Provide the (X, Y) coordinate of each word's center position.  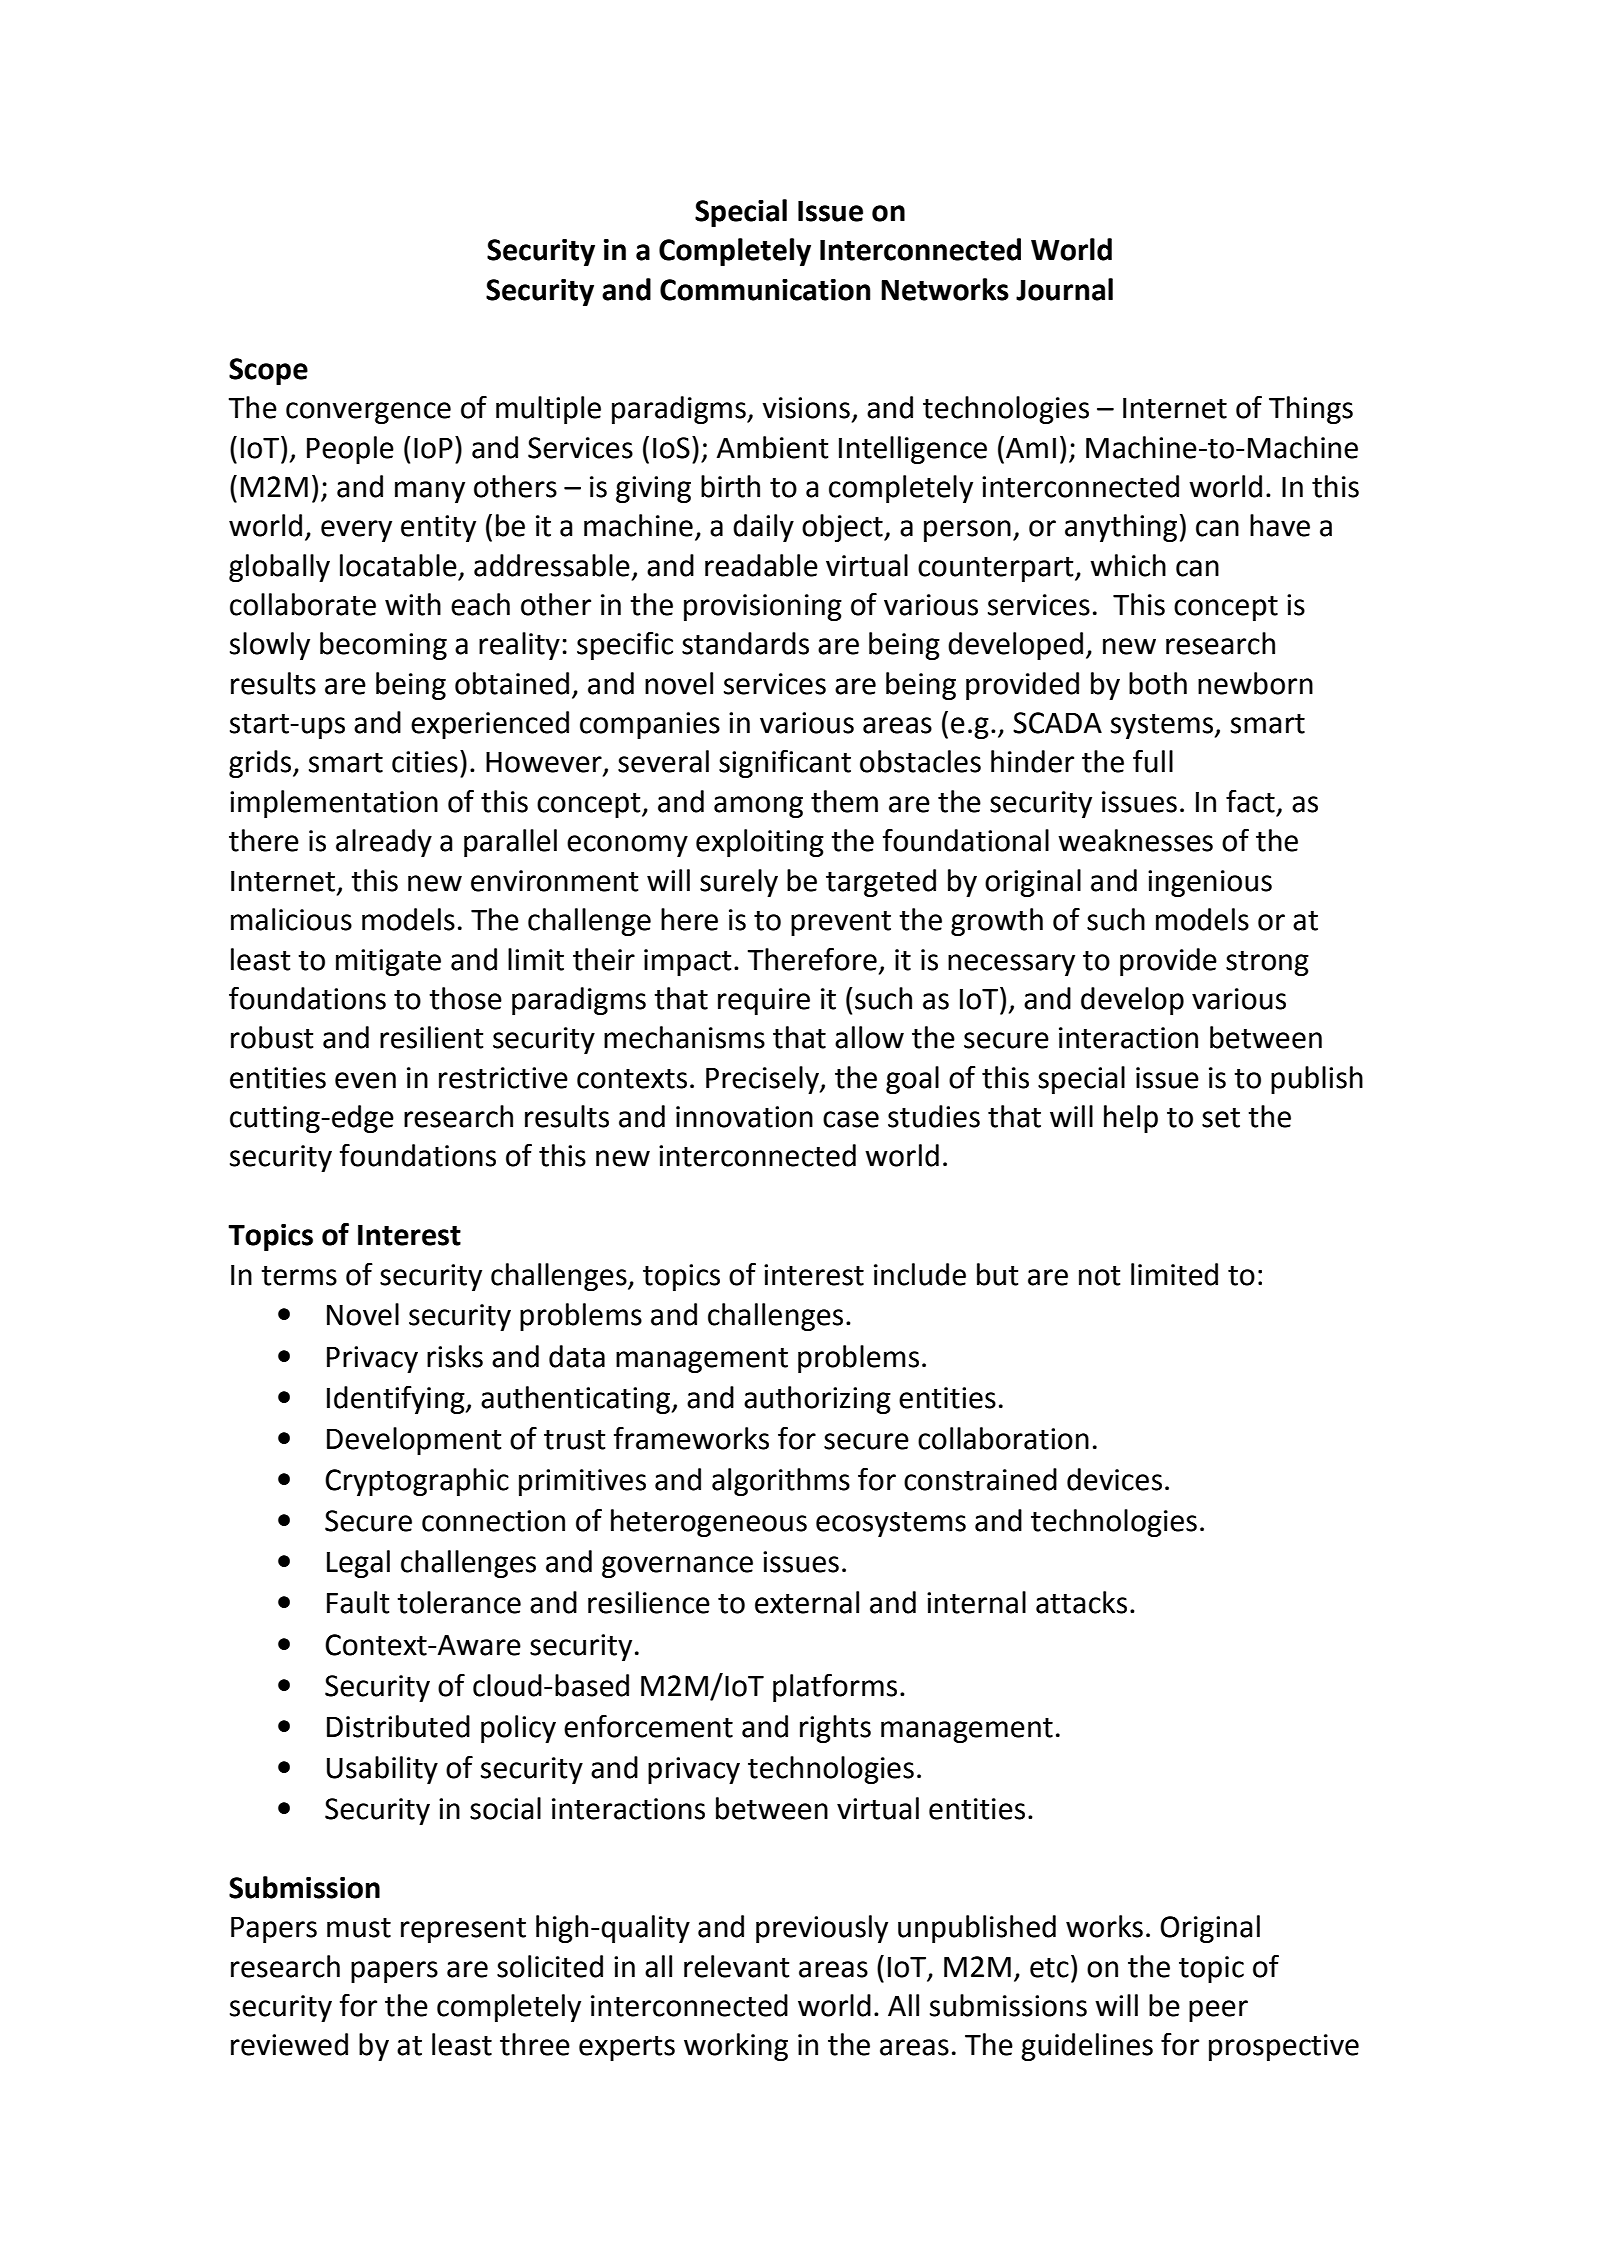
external (807, 1602)
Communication (765, 290)
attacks (1081, 1602)
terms (299, 1276)
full (1153, 761)
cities (425, 762)
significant (785, 764)
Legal (358, 1564)
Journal (1064, 289)
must (359, 1928)
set (1221, 1118)
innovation (744, 1117)
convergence (368, 413)
